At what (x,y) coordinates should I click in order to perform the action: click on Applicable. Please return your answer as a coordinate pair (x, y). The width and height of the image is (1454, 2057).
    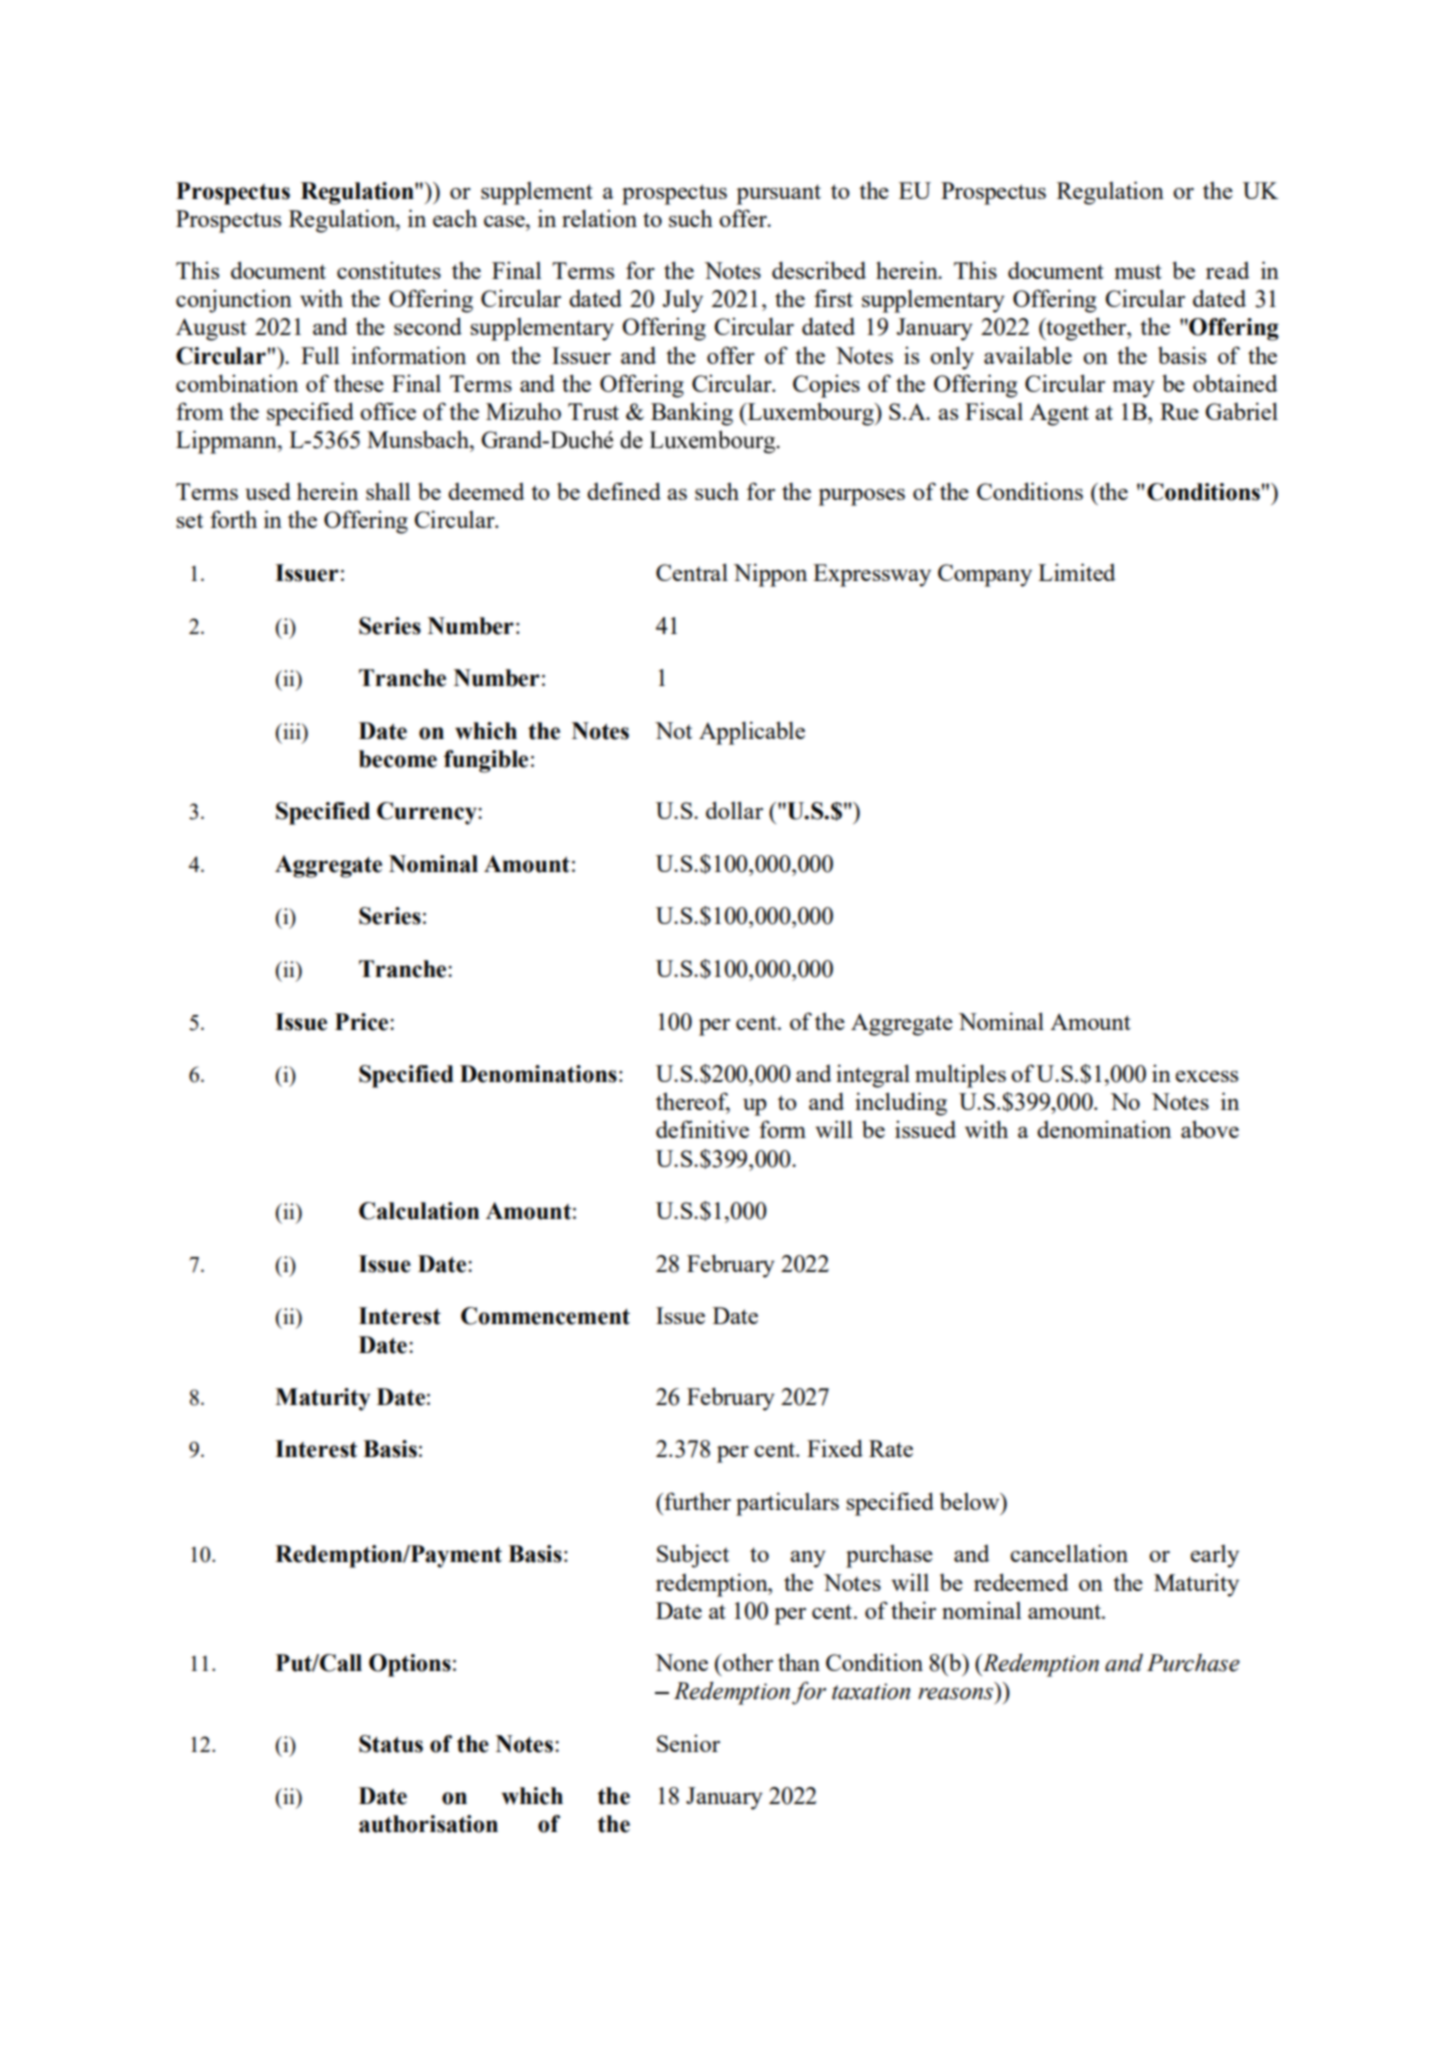
    Looking at the image, I should click on (752, 733).
